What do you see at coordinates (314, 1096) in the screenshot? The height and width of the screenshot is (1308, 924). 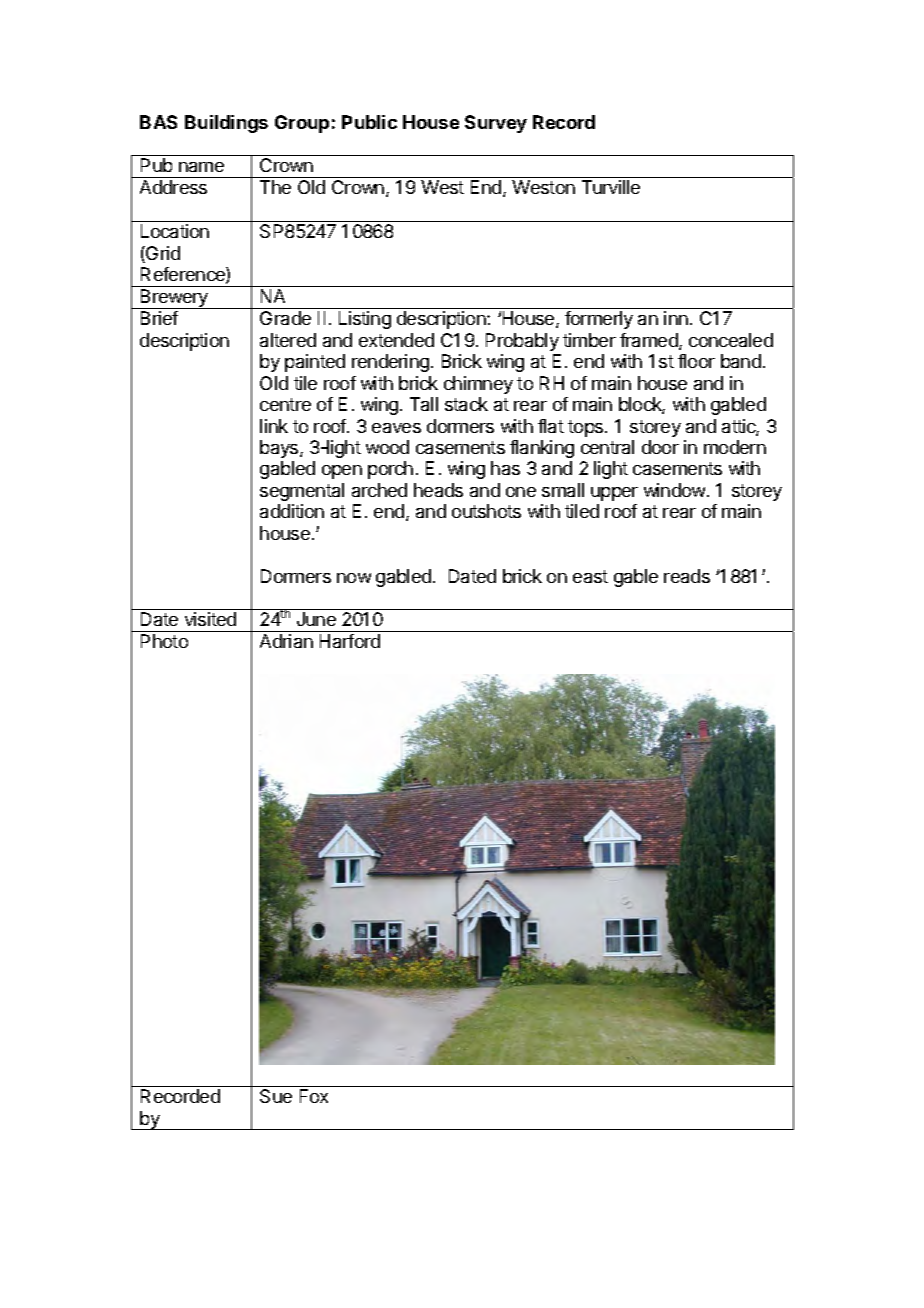 I see `Fox` at bounding box center [314, 1096].
